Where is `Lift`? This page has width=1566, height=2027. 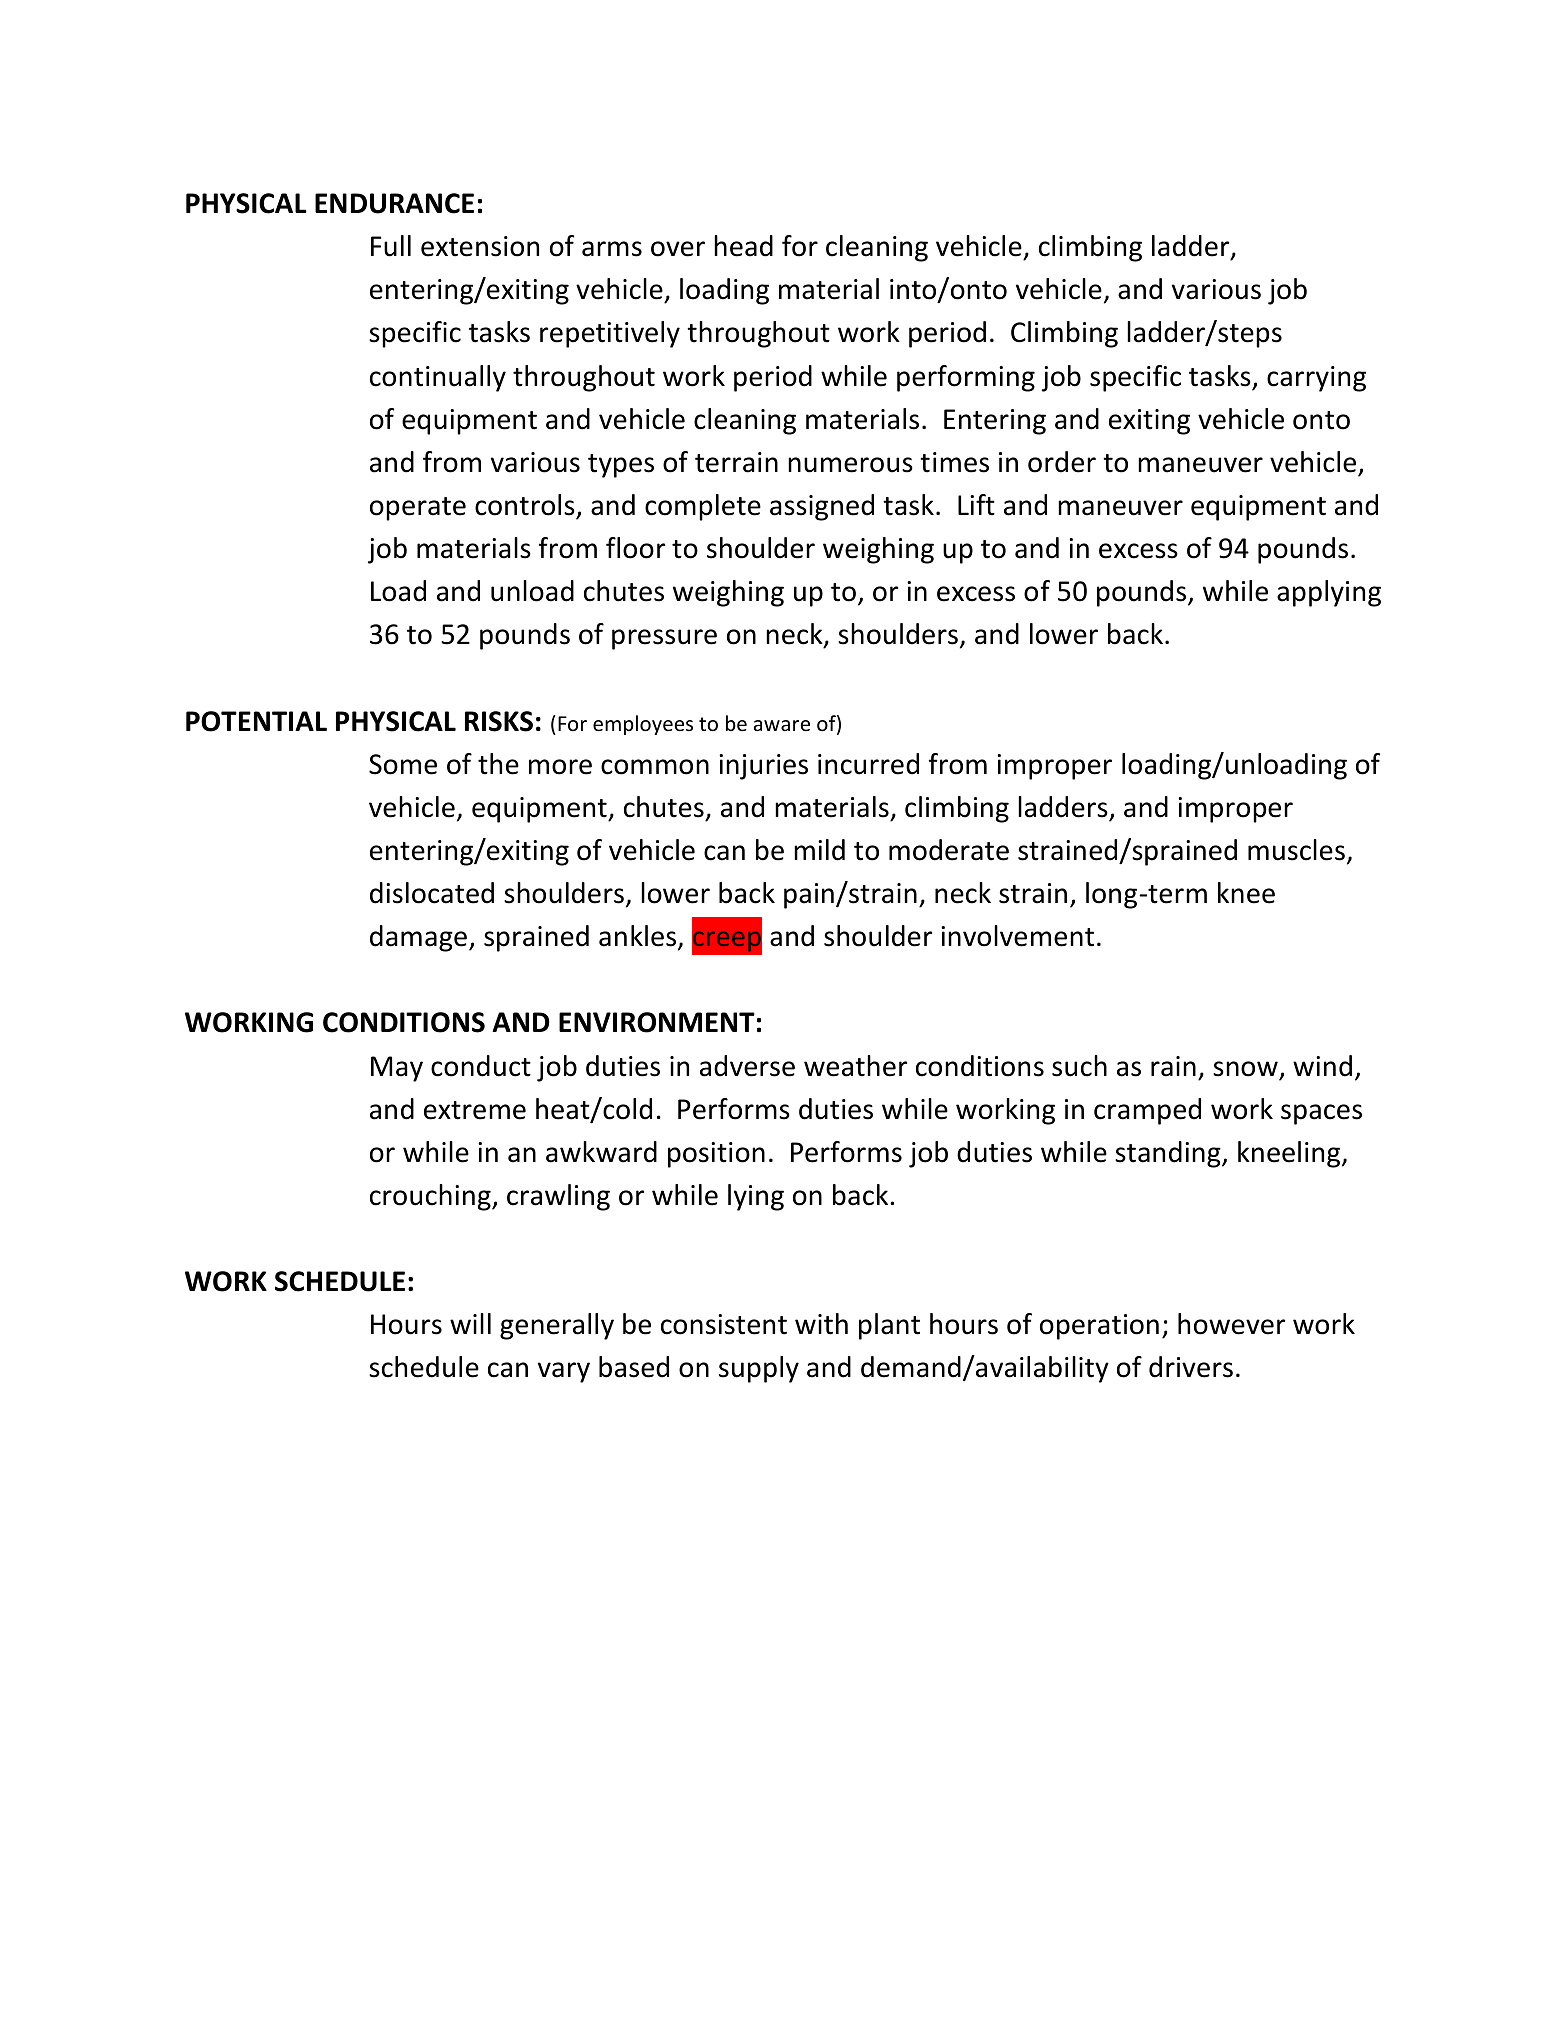 Lift is located at coordinates (976, 505).
